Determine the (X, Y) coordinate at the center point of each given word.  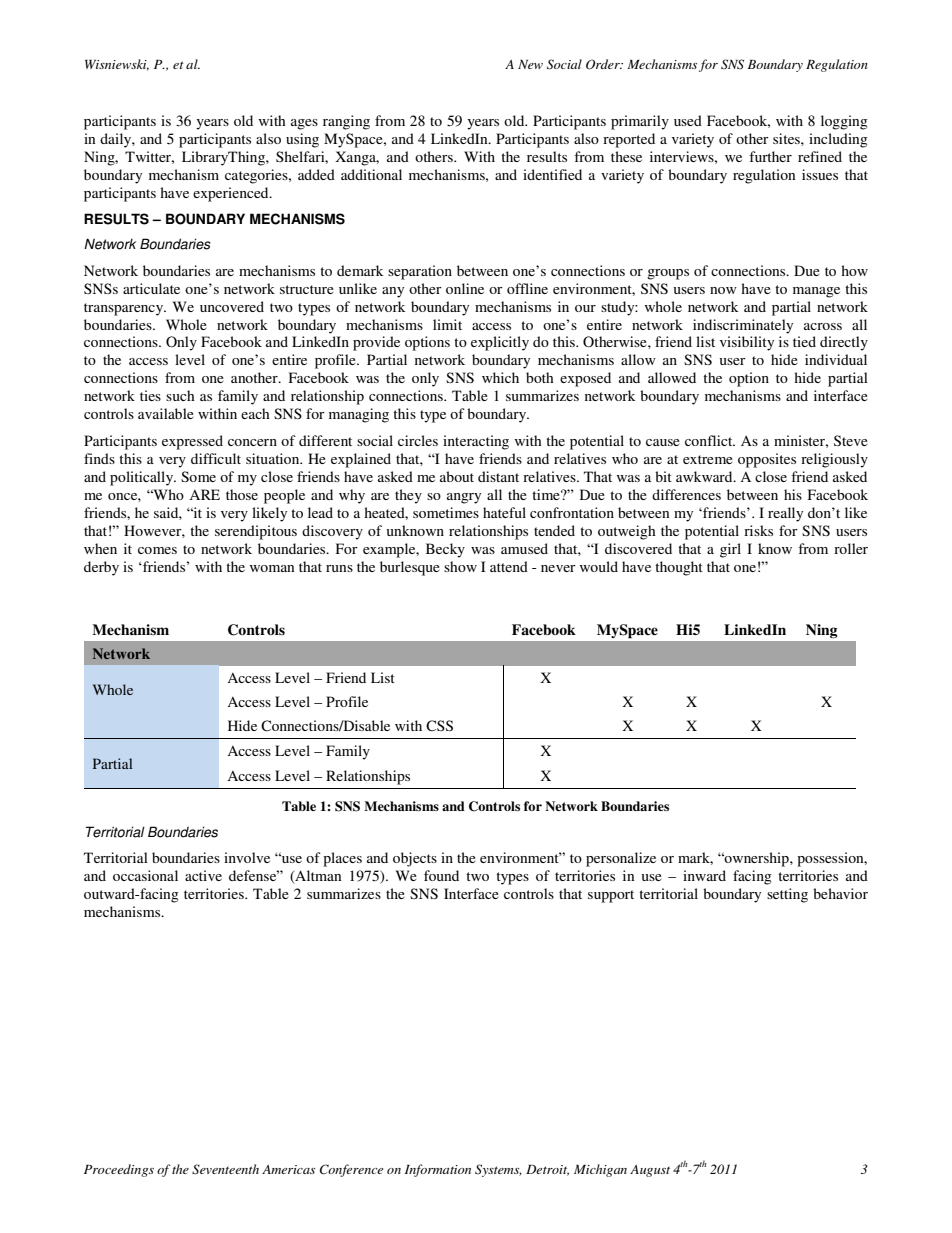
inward (704, 875)
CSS (439, 726)
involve (247, 857)
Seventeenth (225, 1169)
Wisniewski (117, 65)
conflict (710, 440)
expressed (192, 442)
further (770, 156)
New (530, 64)
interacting (476, 442)
